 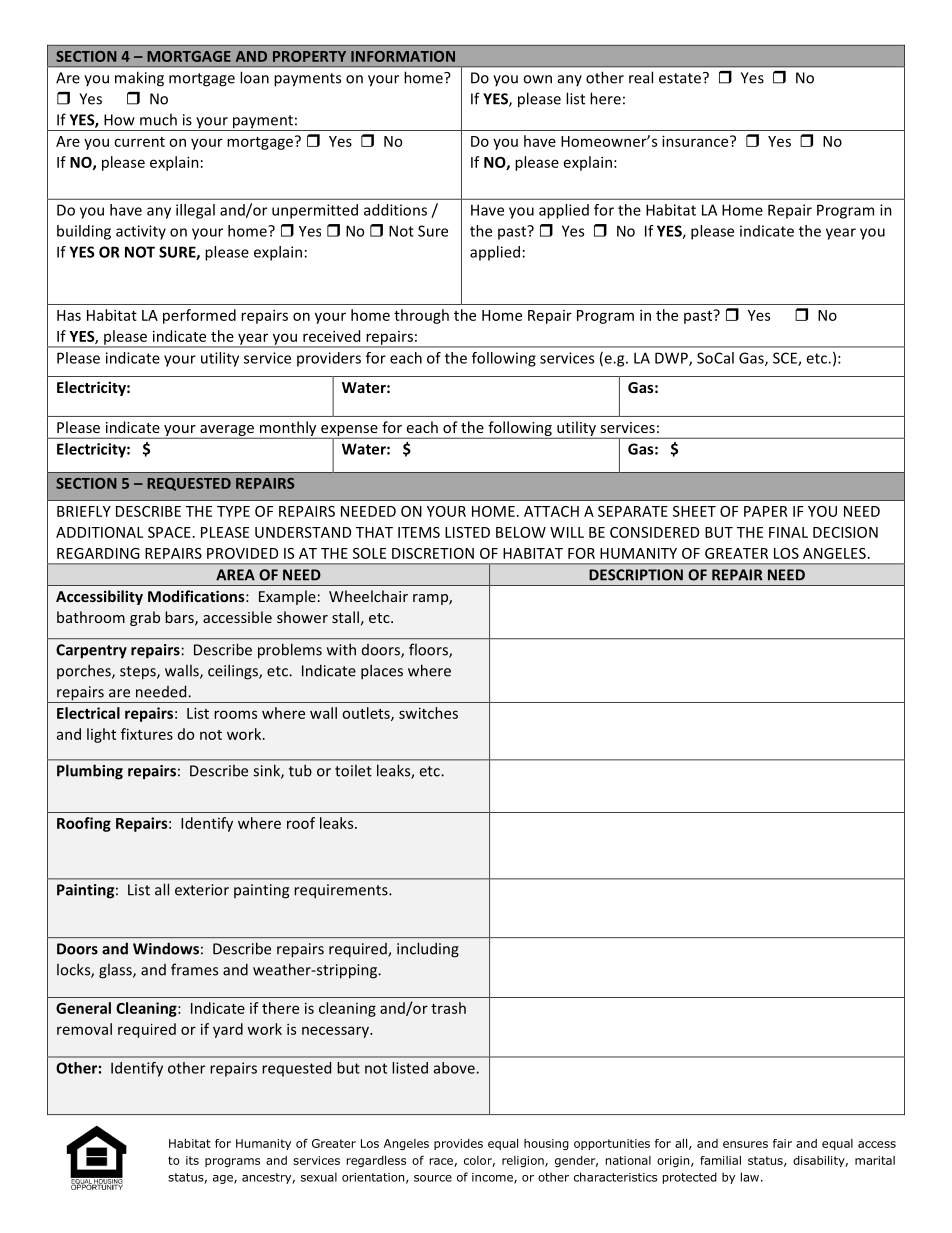 What do you see at coordinates (680, 78) in the page?
I see `estate` at bounding box center [680, 78].
